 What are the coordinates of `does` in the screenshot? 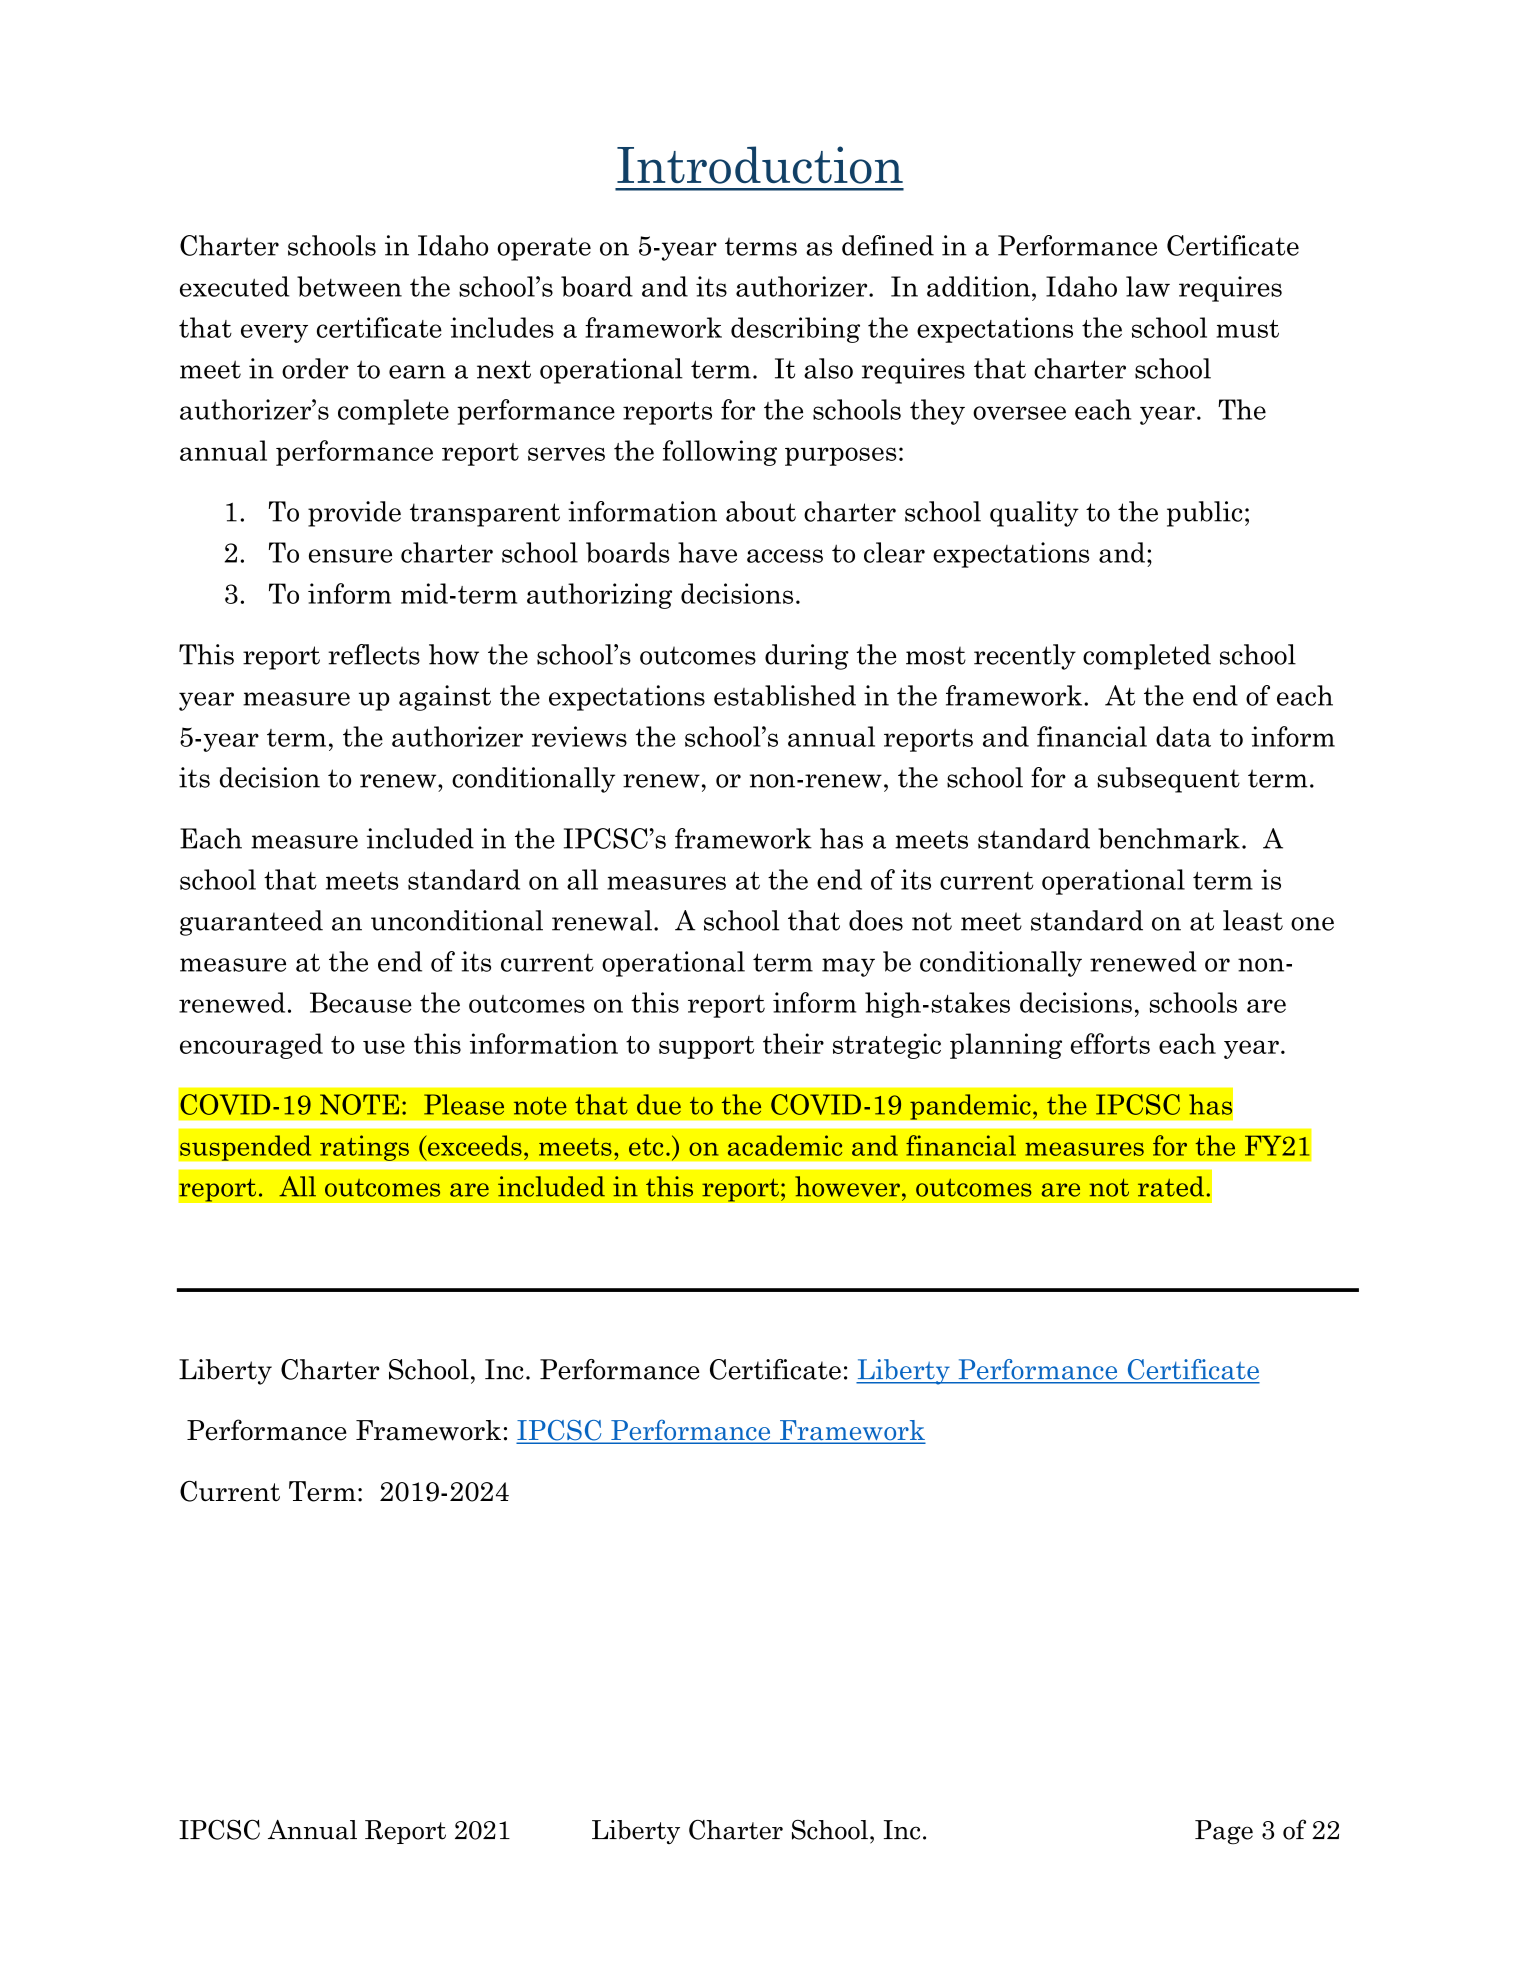 It's located at (876, 920).
